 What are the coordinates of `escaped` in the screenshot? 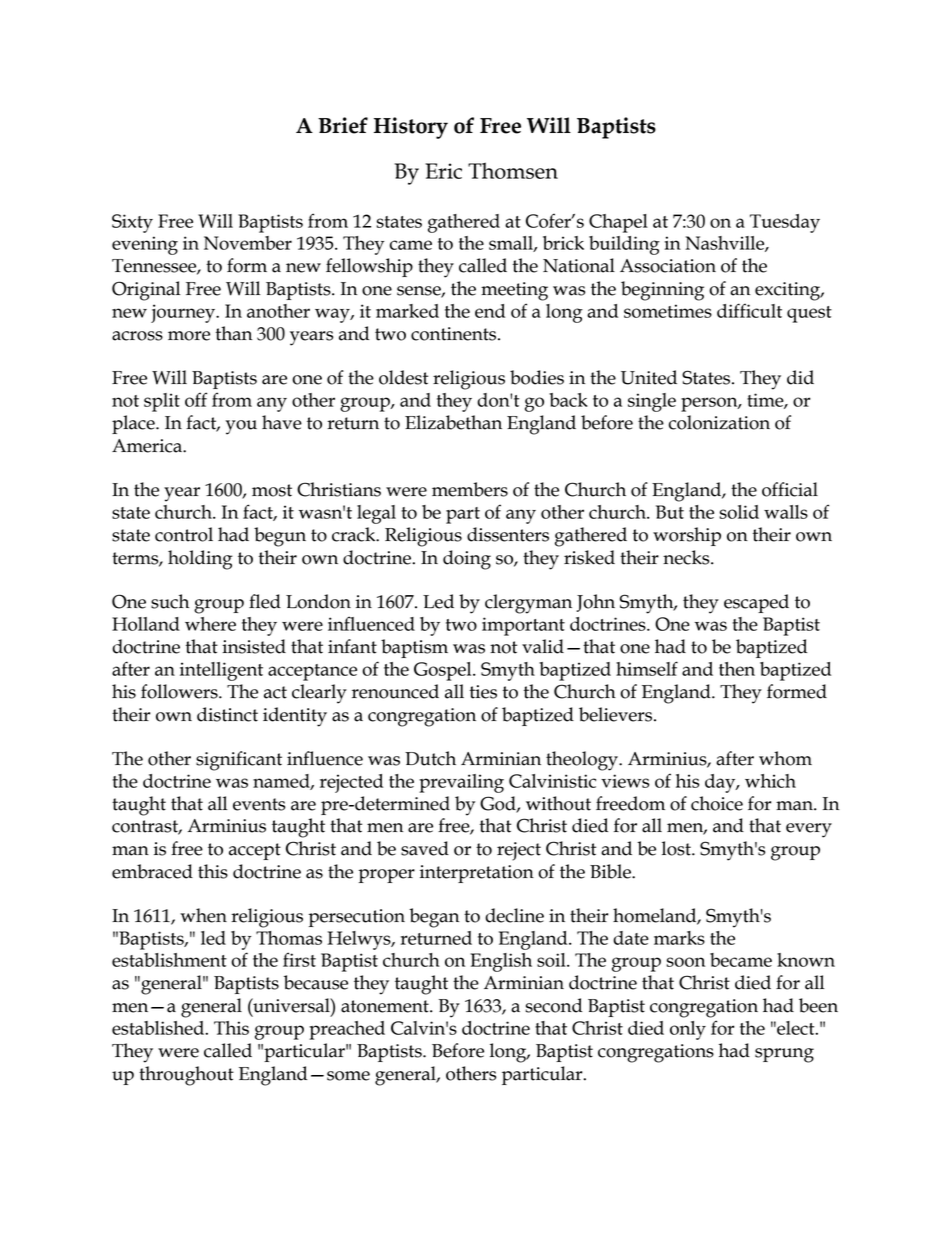 It's located at (756, 603).
